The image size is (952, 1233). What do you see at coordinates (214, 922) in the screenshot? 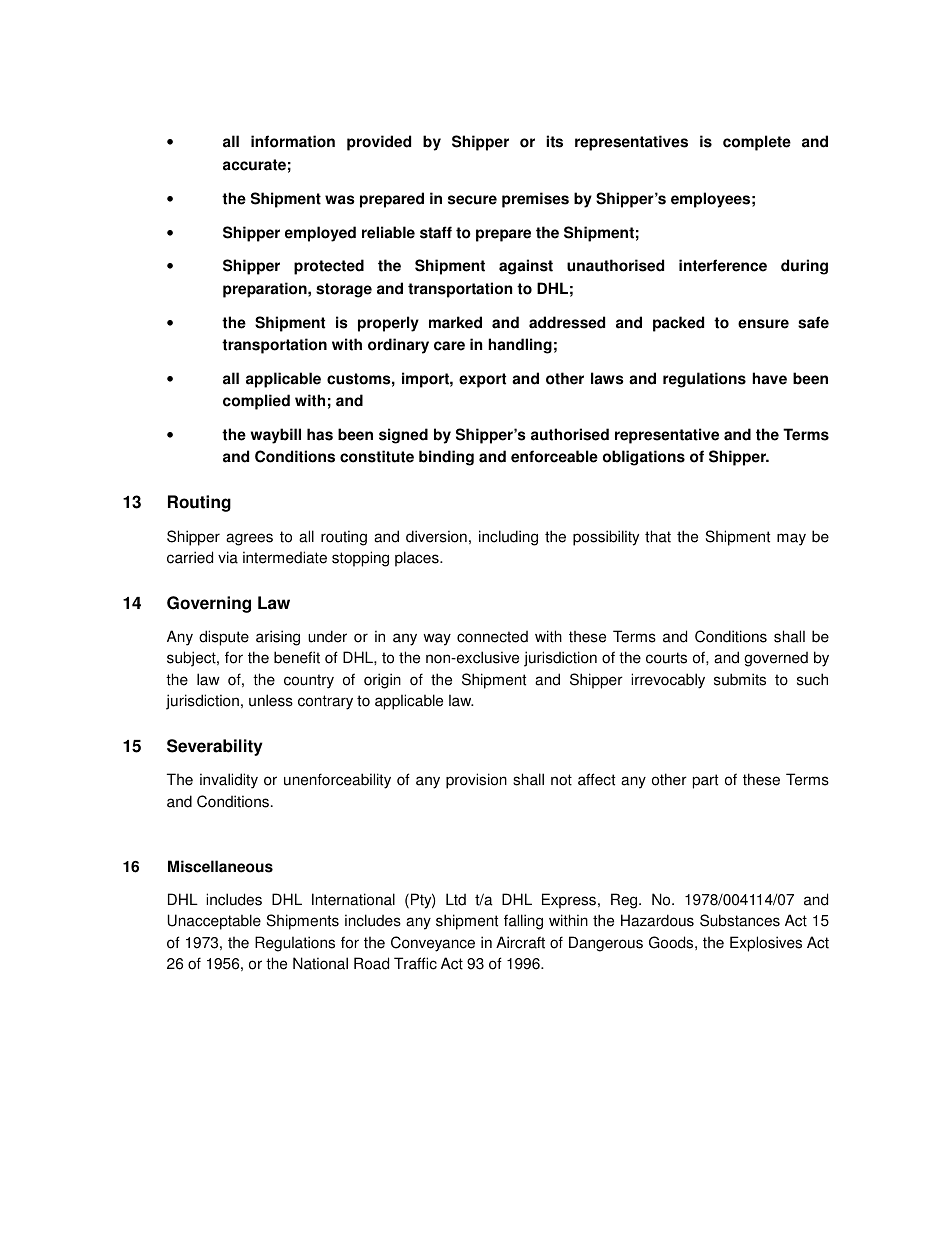
I see `Unacceptable` at bounding box center [214, 922].
